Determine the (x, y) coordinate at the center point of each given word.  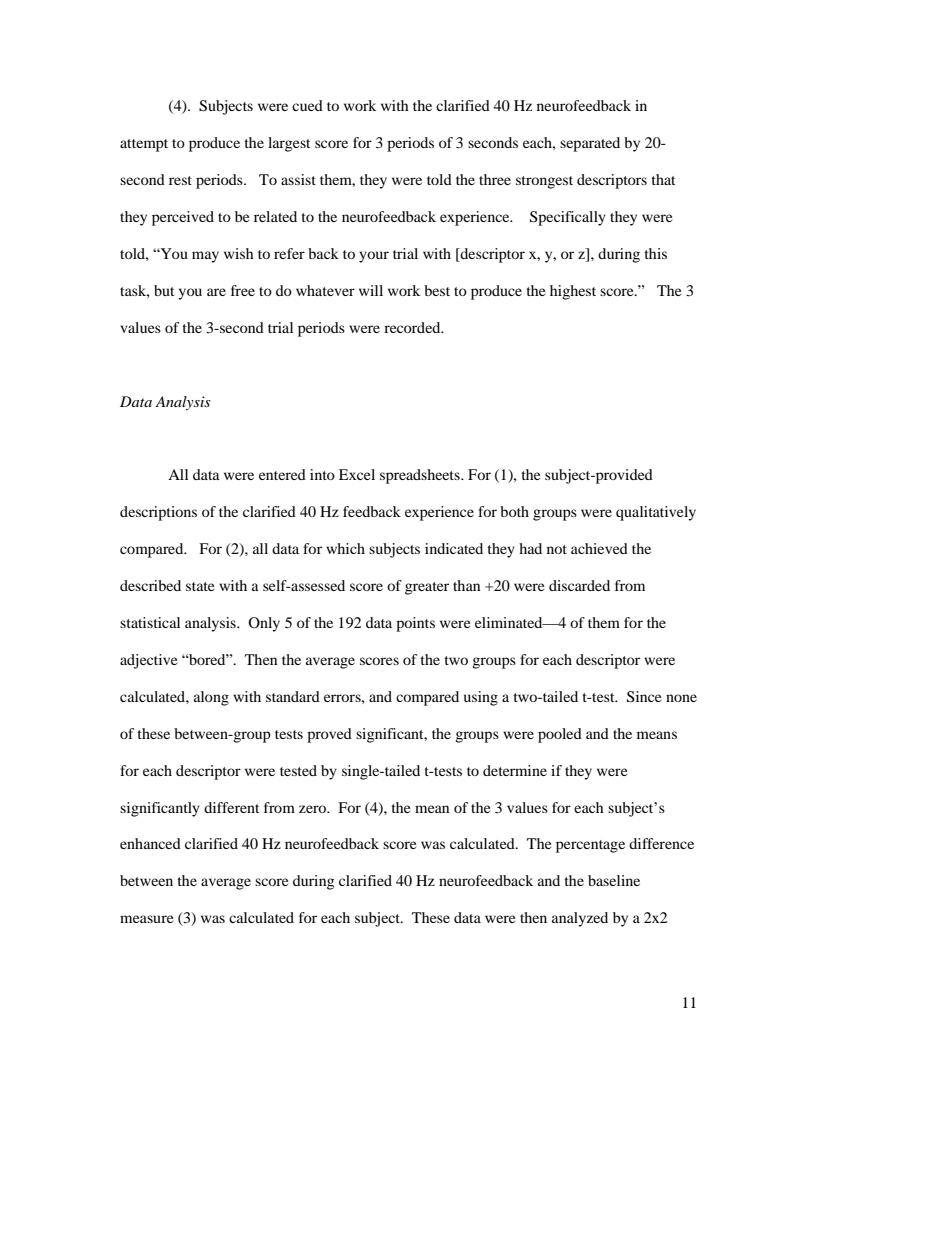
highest (573, 292)
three (495, 179)
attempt (144, 145)
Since (644, 697)
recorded (413, 327)
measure (146, 919)
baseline (614, 880)
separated (590, 144)
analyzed (580, 919)
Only (264, 624)
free (243, 290)
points (415, 624)
